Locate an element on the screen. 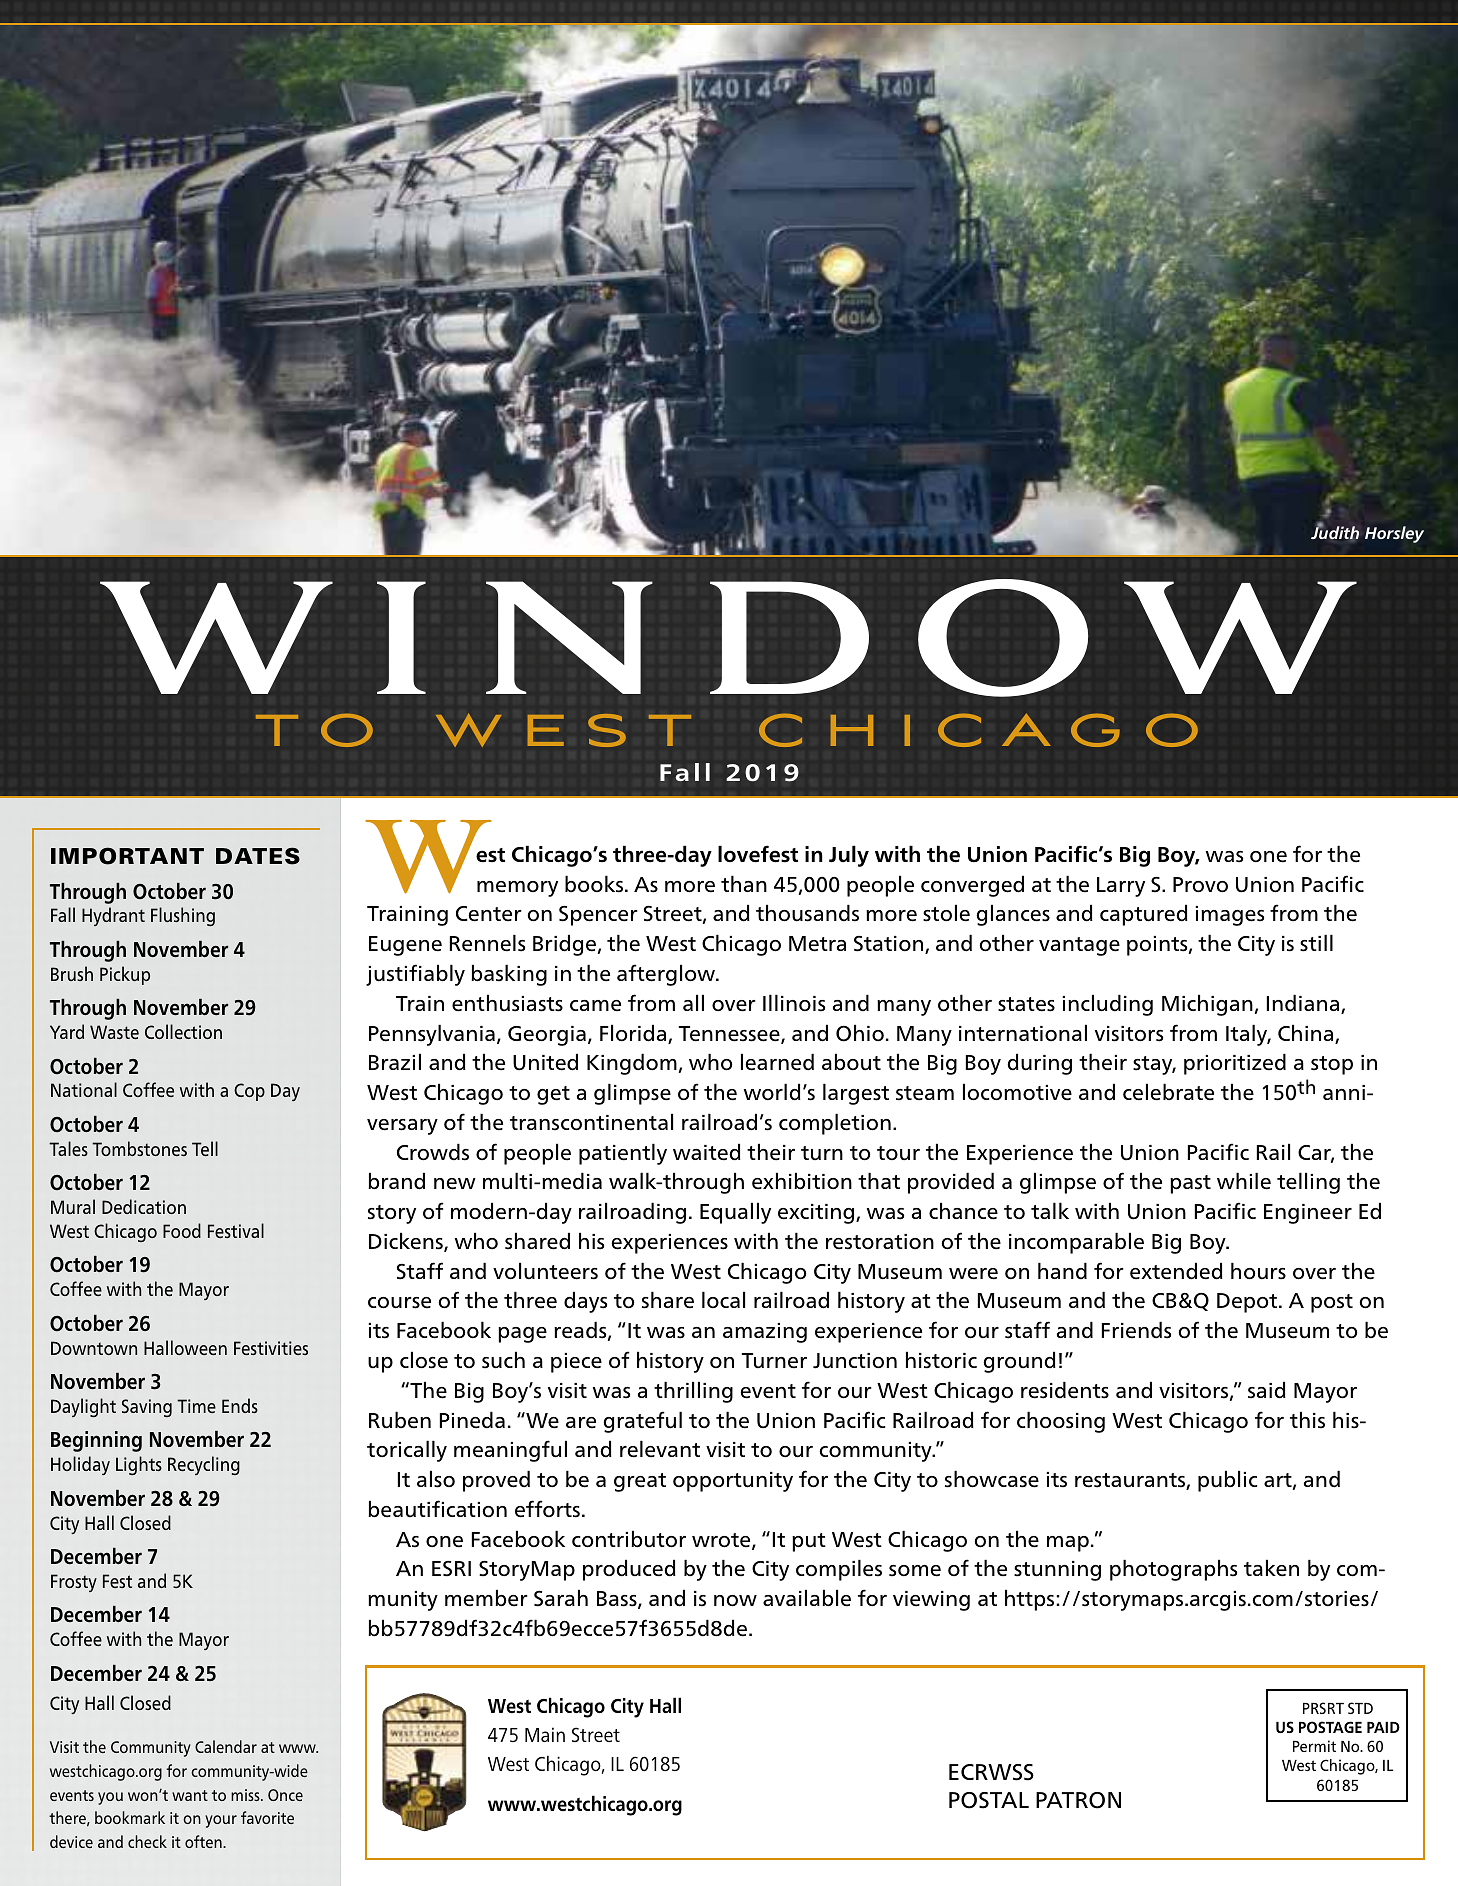 The image size is (1458, 1886). while is located at coordinates (1244, 1181).
